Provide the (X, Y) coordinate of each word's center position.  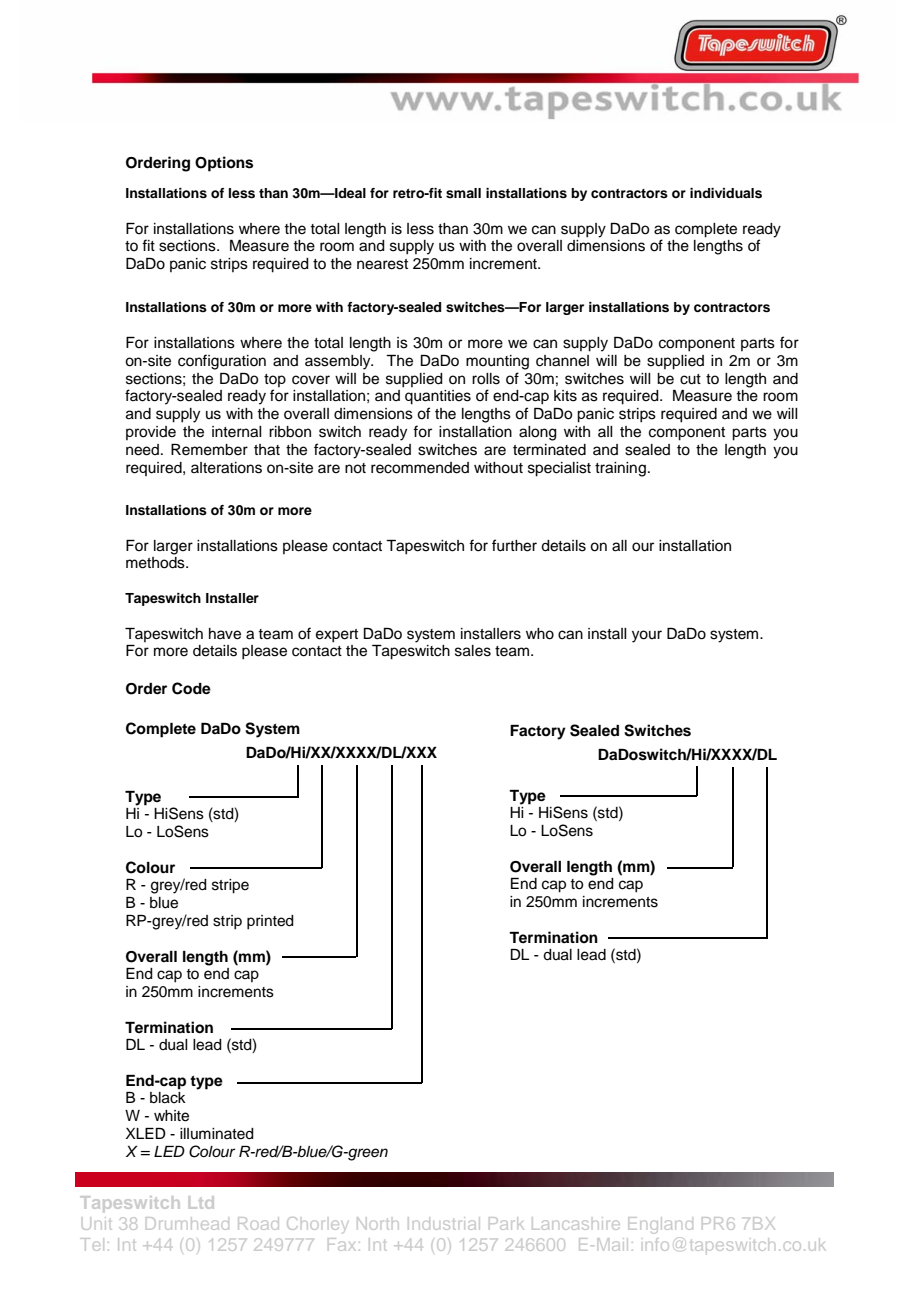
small (463, 193)
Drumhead (187, 1223)
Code (191, 688)
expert (337, 636)
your (647, 636)
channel (562, 361)
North (377, 1223)
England (661, 1225)
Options (224, 164)
